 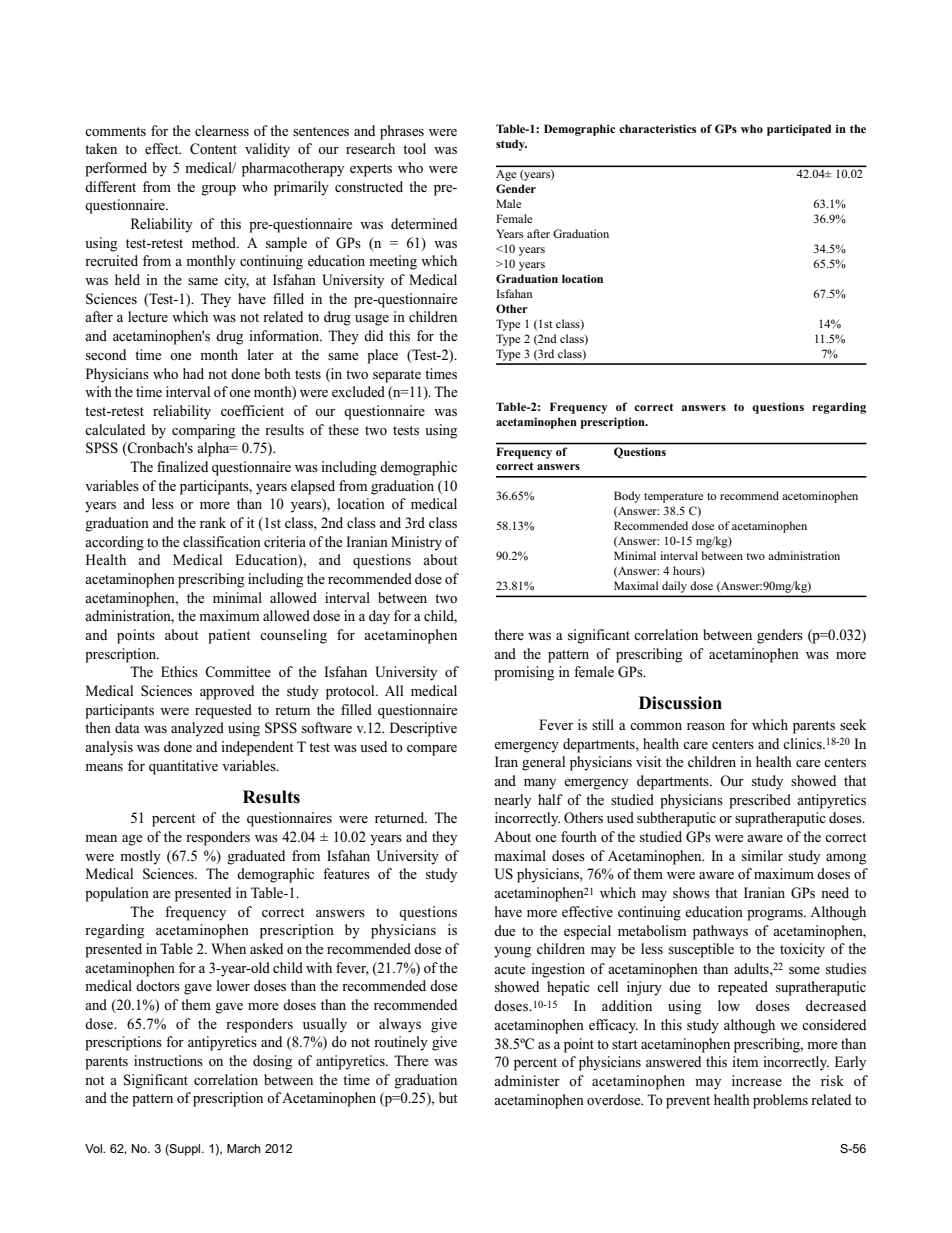 What do you see at coordinates (229, 636) in the page?
I see `patient` at bounding box center [229, 636].
